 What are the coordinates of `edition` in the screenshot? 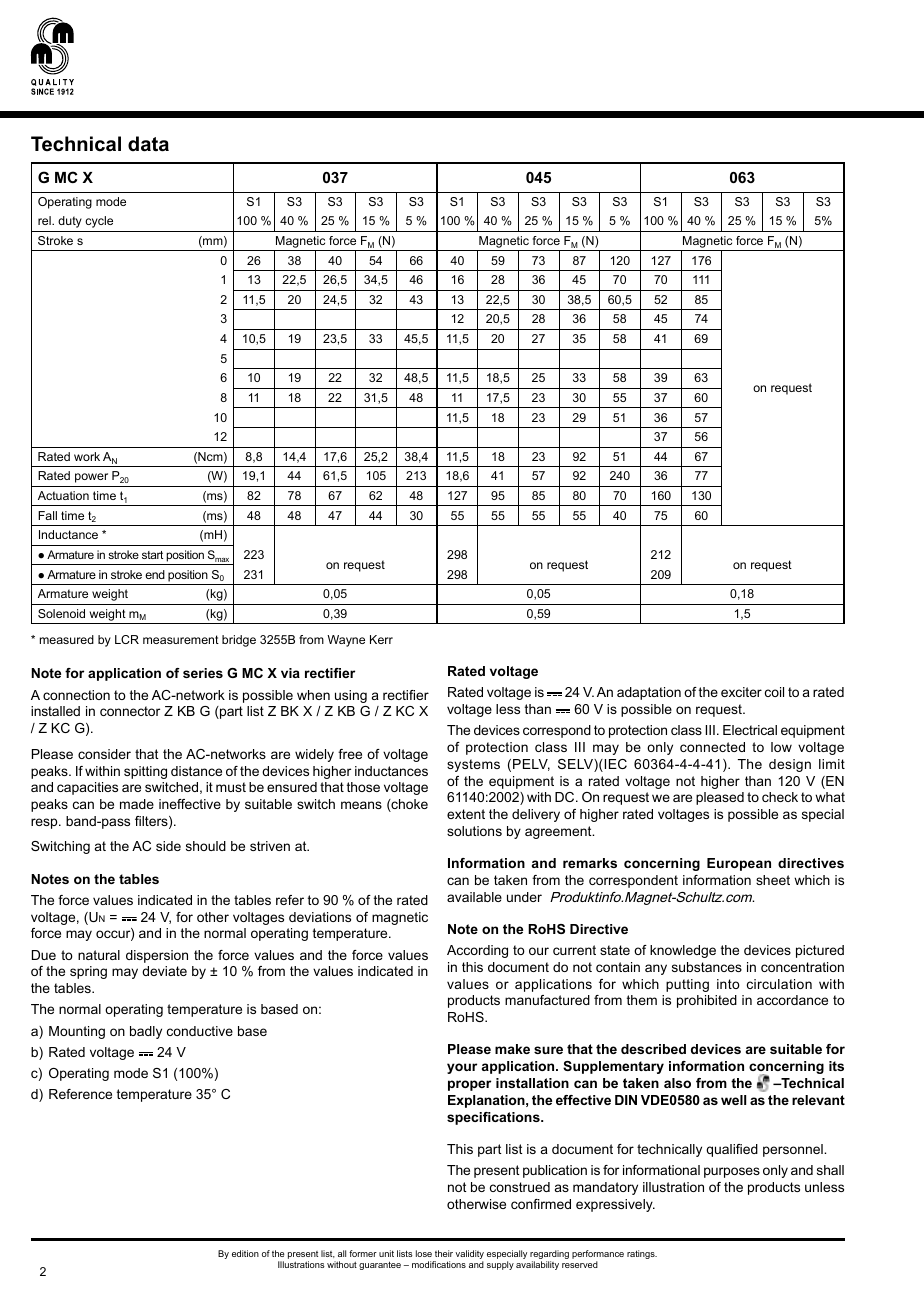 It's located at (245, 1253).
